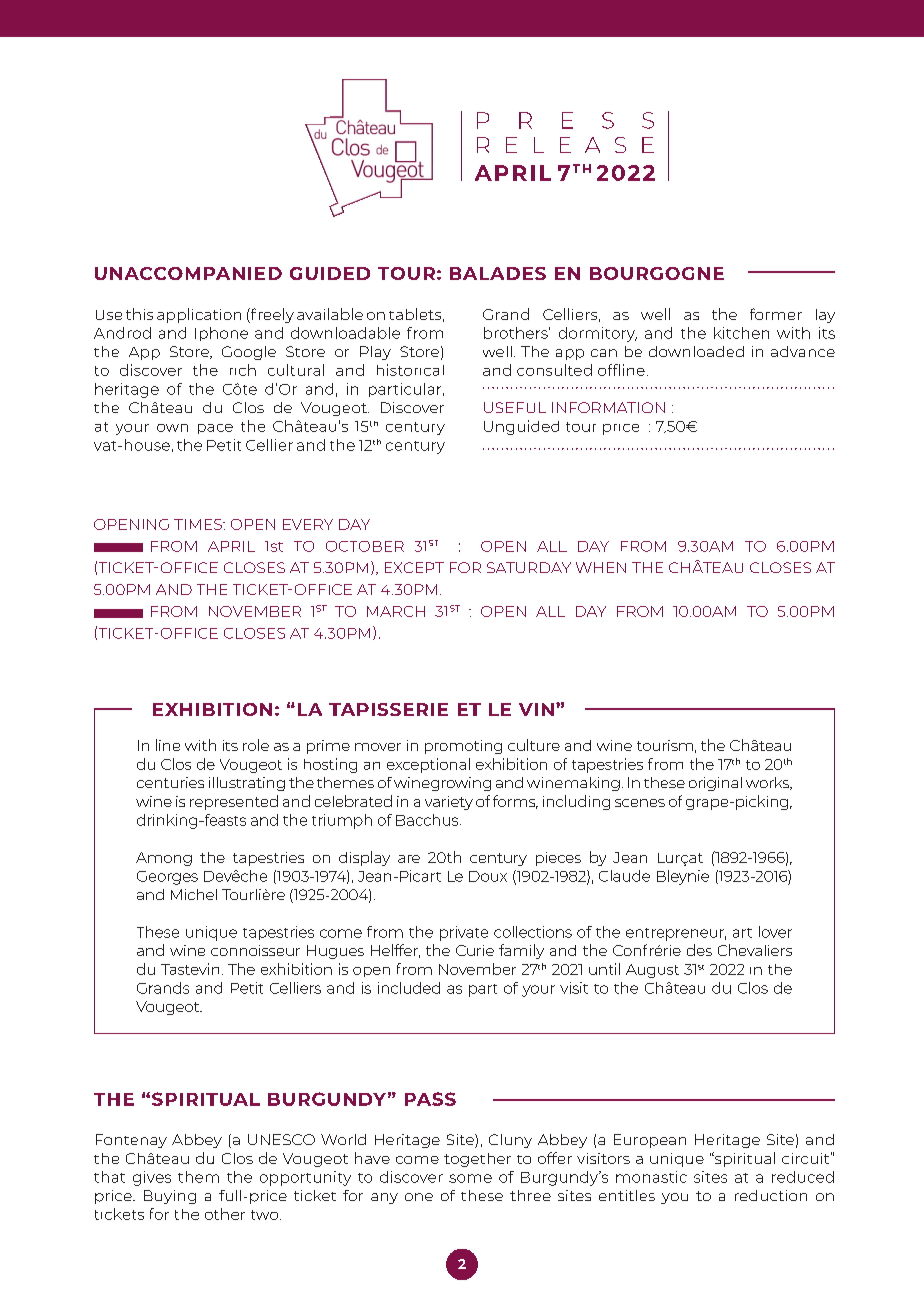 The height and width of the image is (1308, 924). I want to click on application, so click(199, 315).
